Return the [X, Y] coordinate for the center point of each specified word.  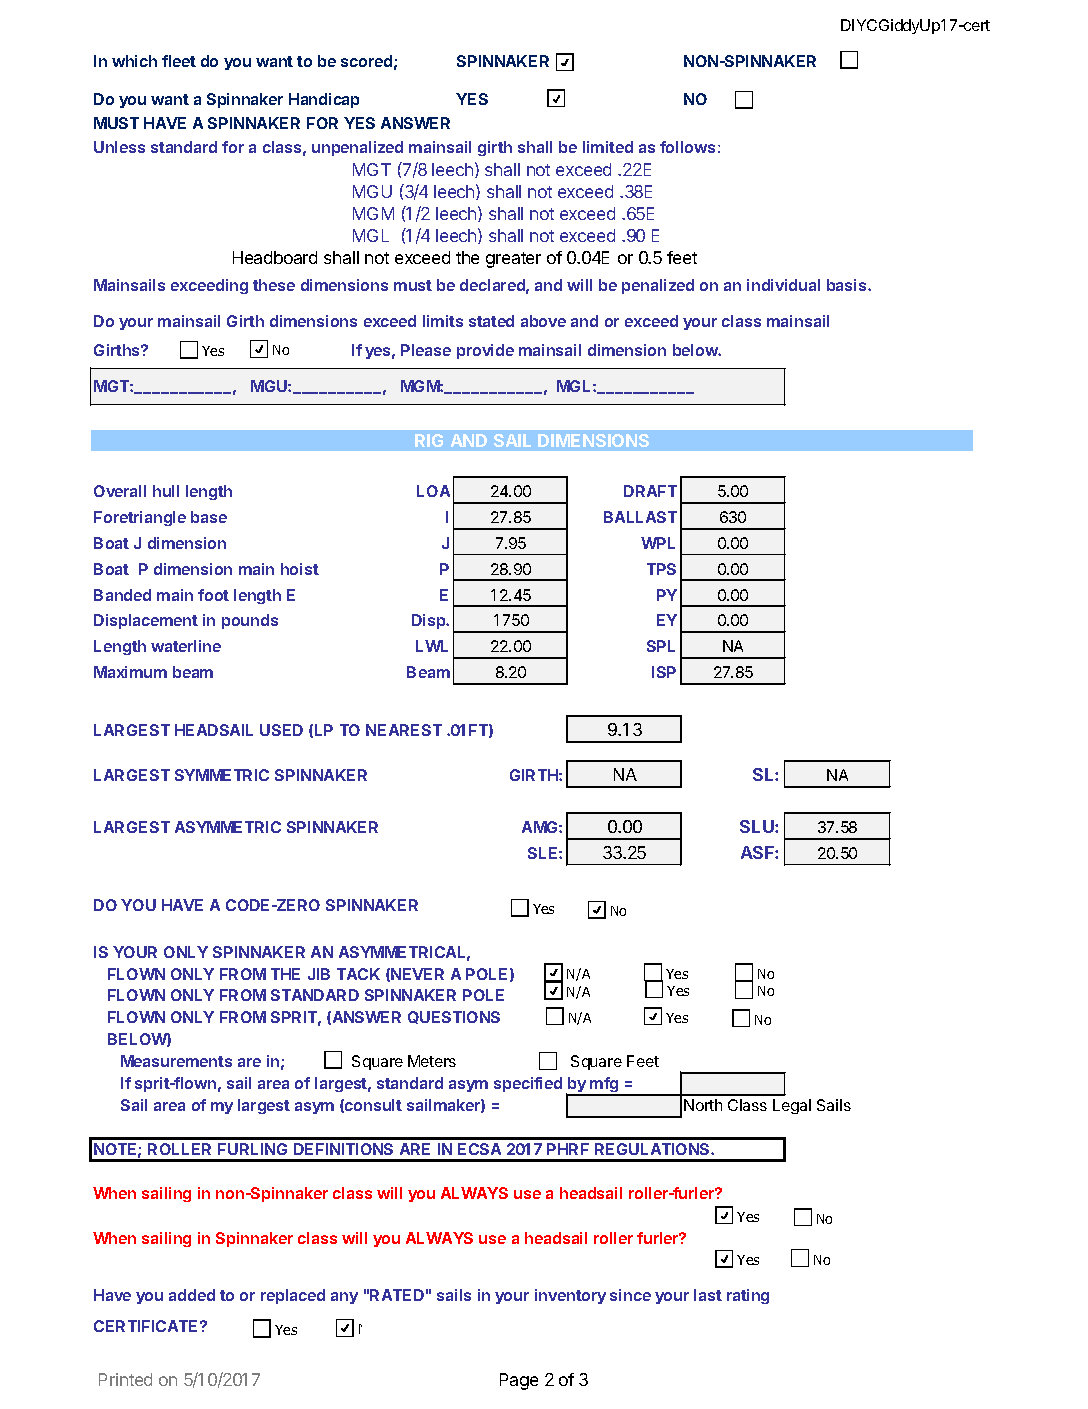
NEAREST [404, 730]
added [192, 1295]
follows [687, 147]
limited [608, 147]
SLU [758, 826]
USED [281, 730]
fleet [179, 61]
